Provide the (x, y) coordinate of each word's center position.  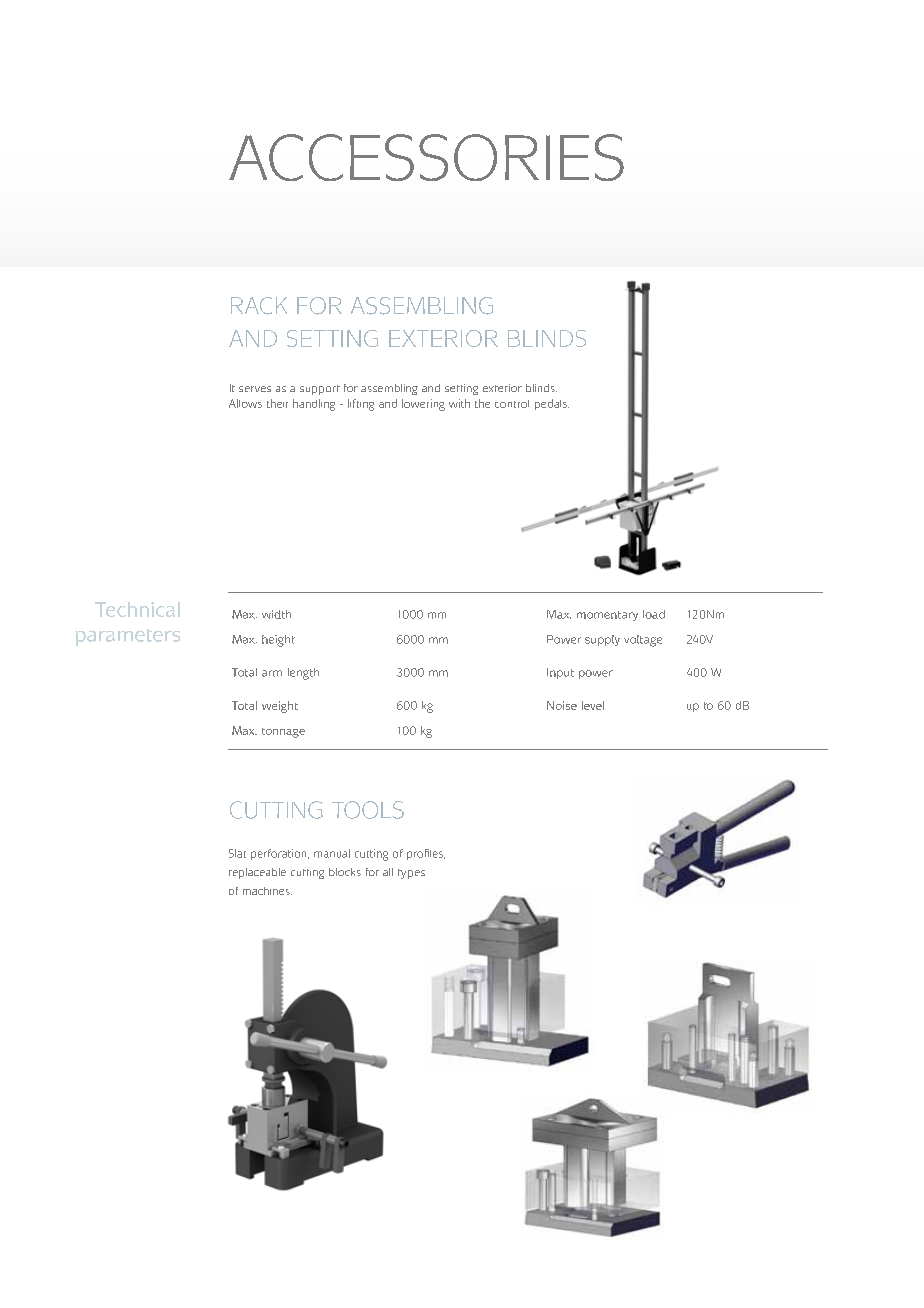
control (512, 404)
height (278, 641)
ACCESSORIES (426, 157)
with (459, 403)
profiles (426, 854)
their (277, 403)
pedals (552, 404)
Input (560, 673)
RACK (259, 306)
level (593, 705)
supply (602, 640)
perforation (280, 854)
